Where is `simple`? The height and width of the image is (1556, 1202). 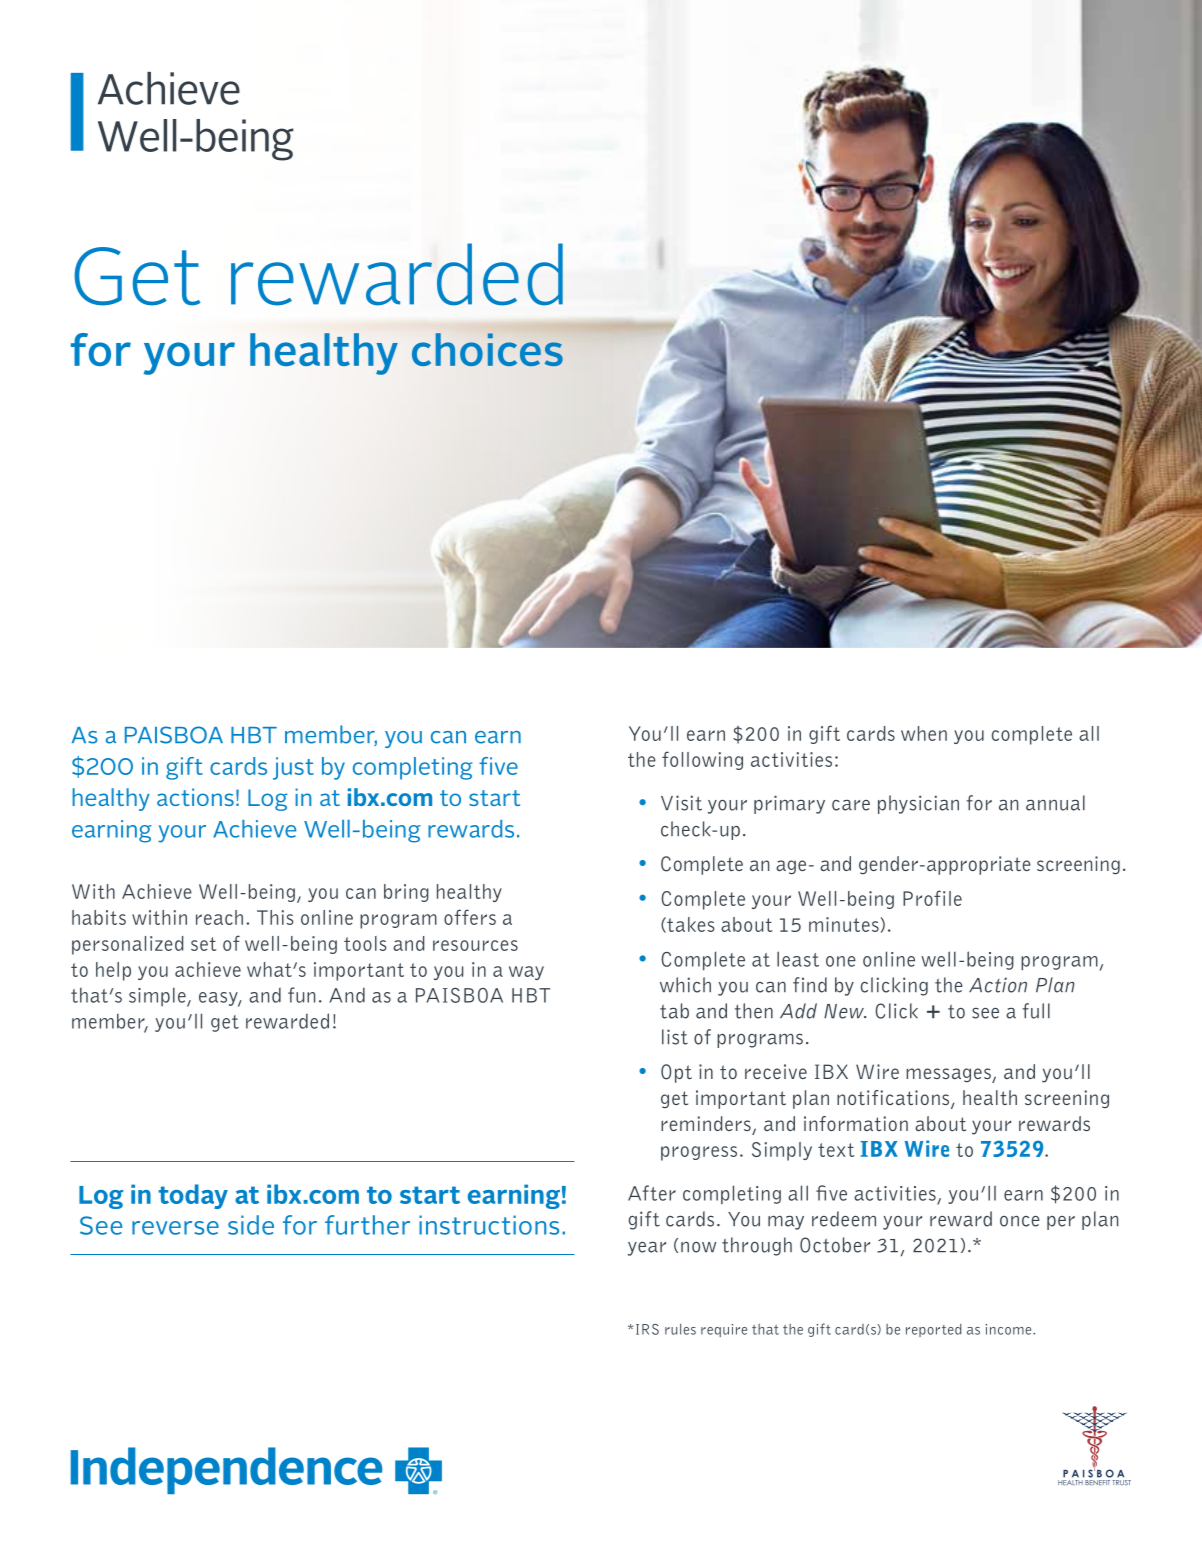
simple is located at coordinates (158, 997).
